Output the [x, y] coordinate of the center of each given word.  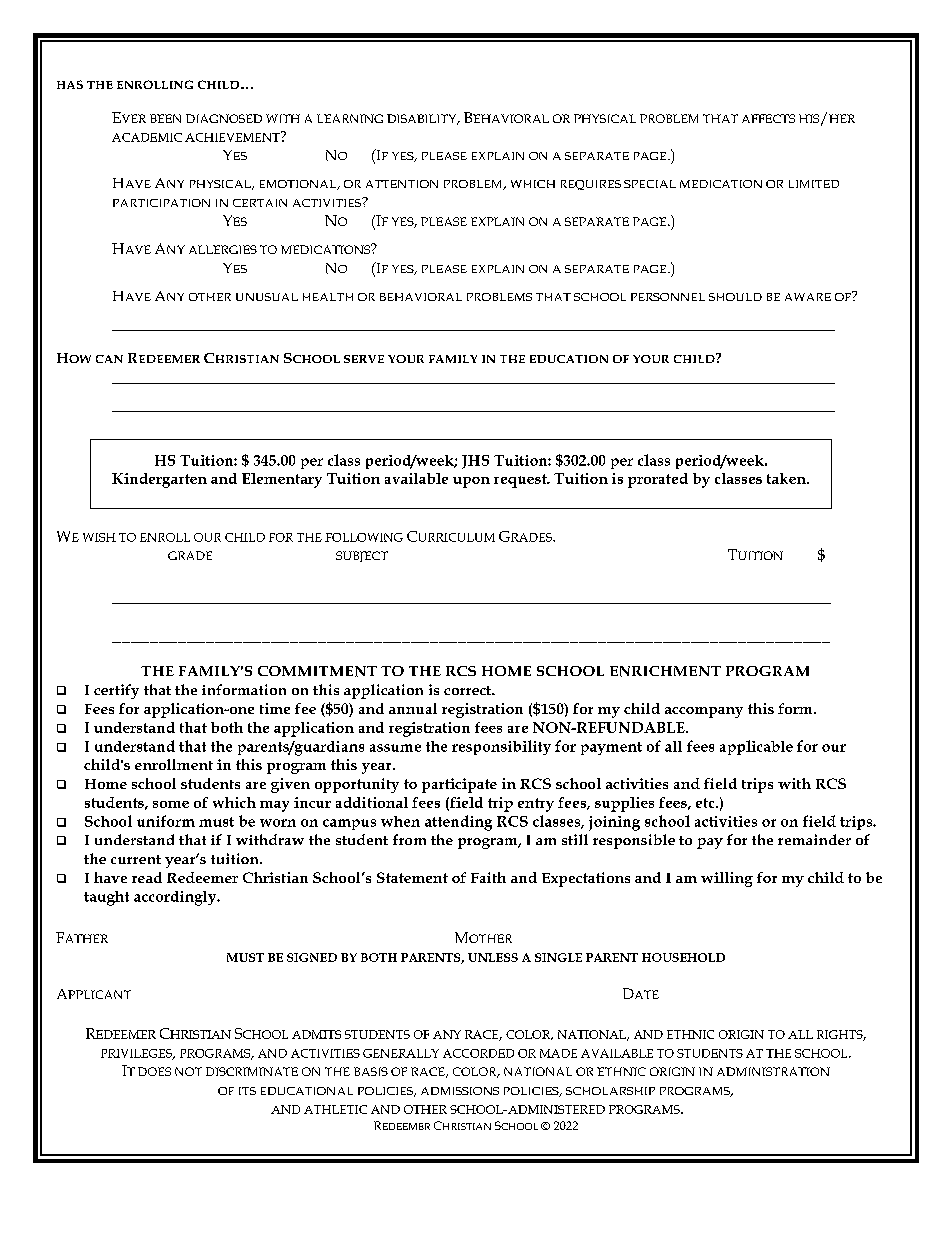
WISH [99, 537]
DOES [154, 1071]
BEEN [165, 118]
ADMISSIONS [460, 1091]
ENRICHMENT [665, 671]
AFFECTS [768, 118]
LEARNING [350, 118]
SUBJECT [362, 556]
